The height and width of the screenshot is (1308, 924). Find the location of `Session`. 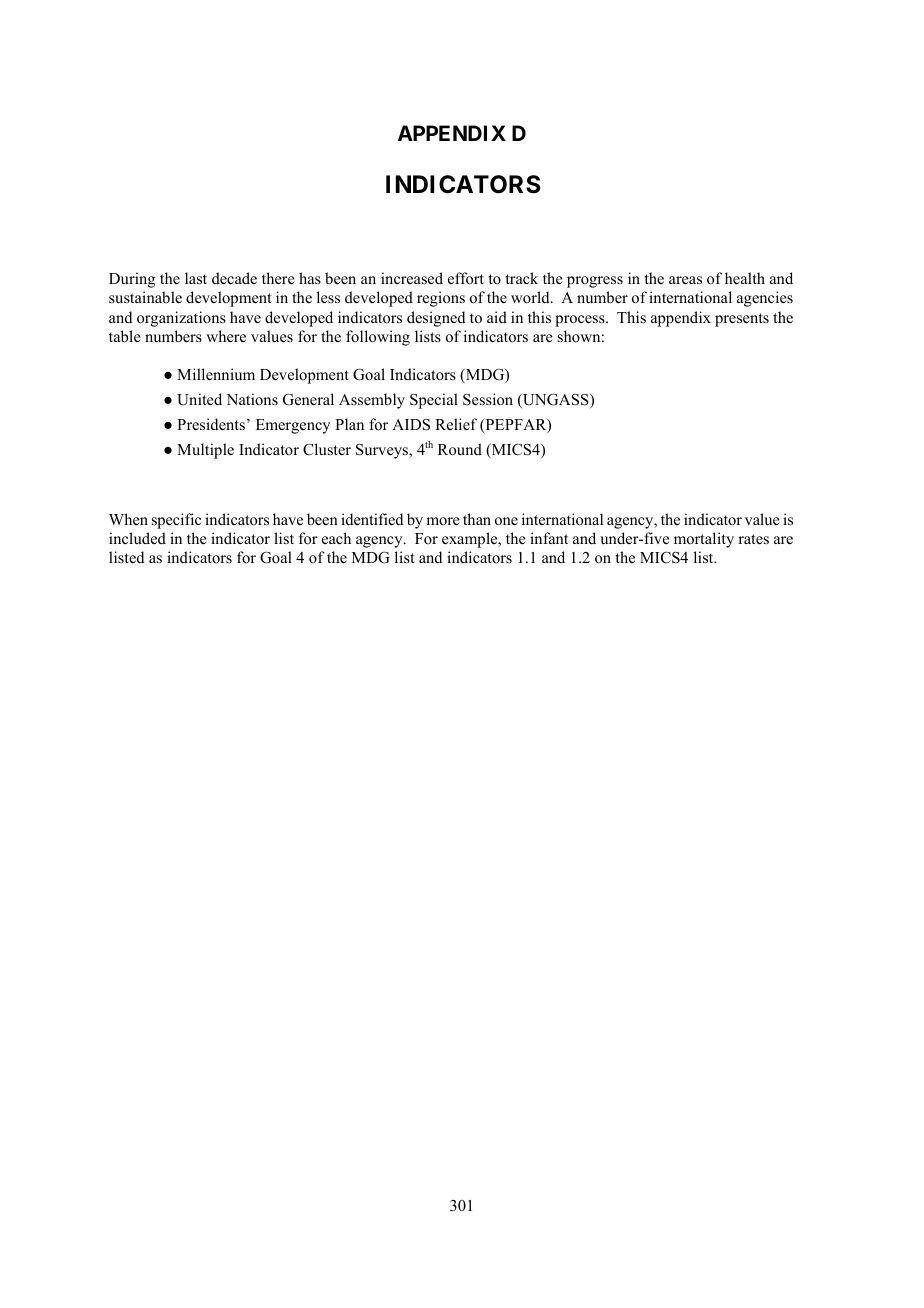

Session is located at coordinates (488, 399).
